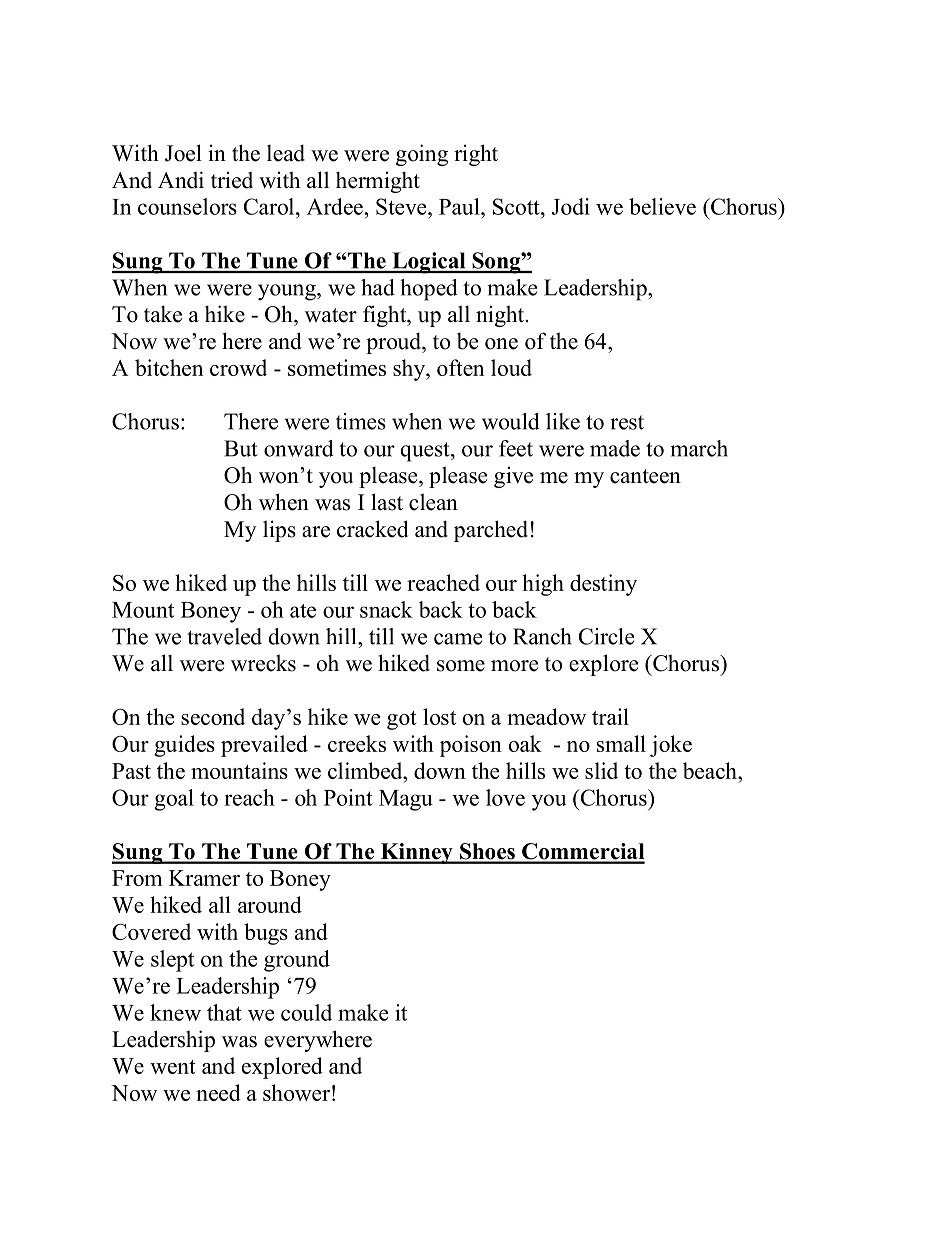  I want to click on snack, so click(386, 609).
